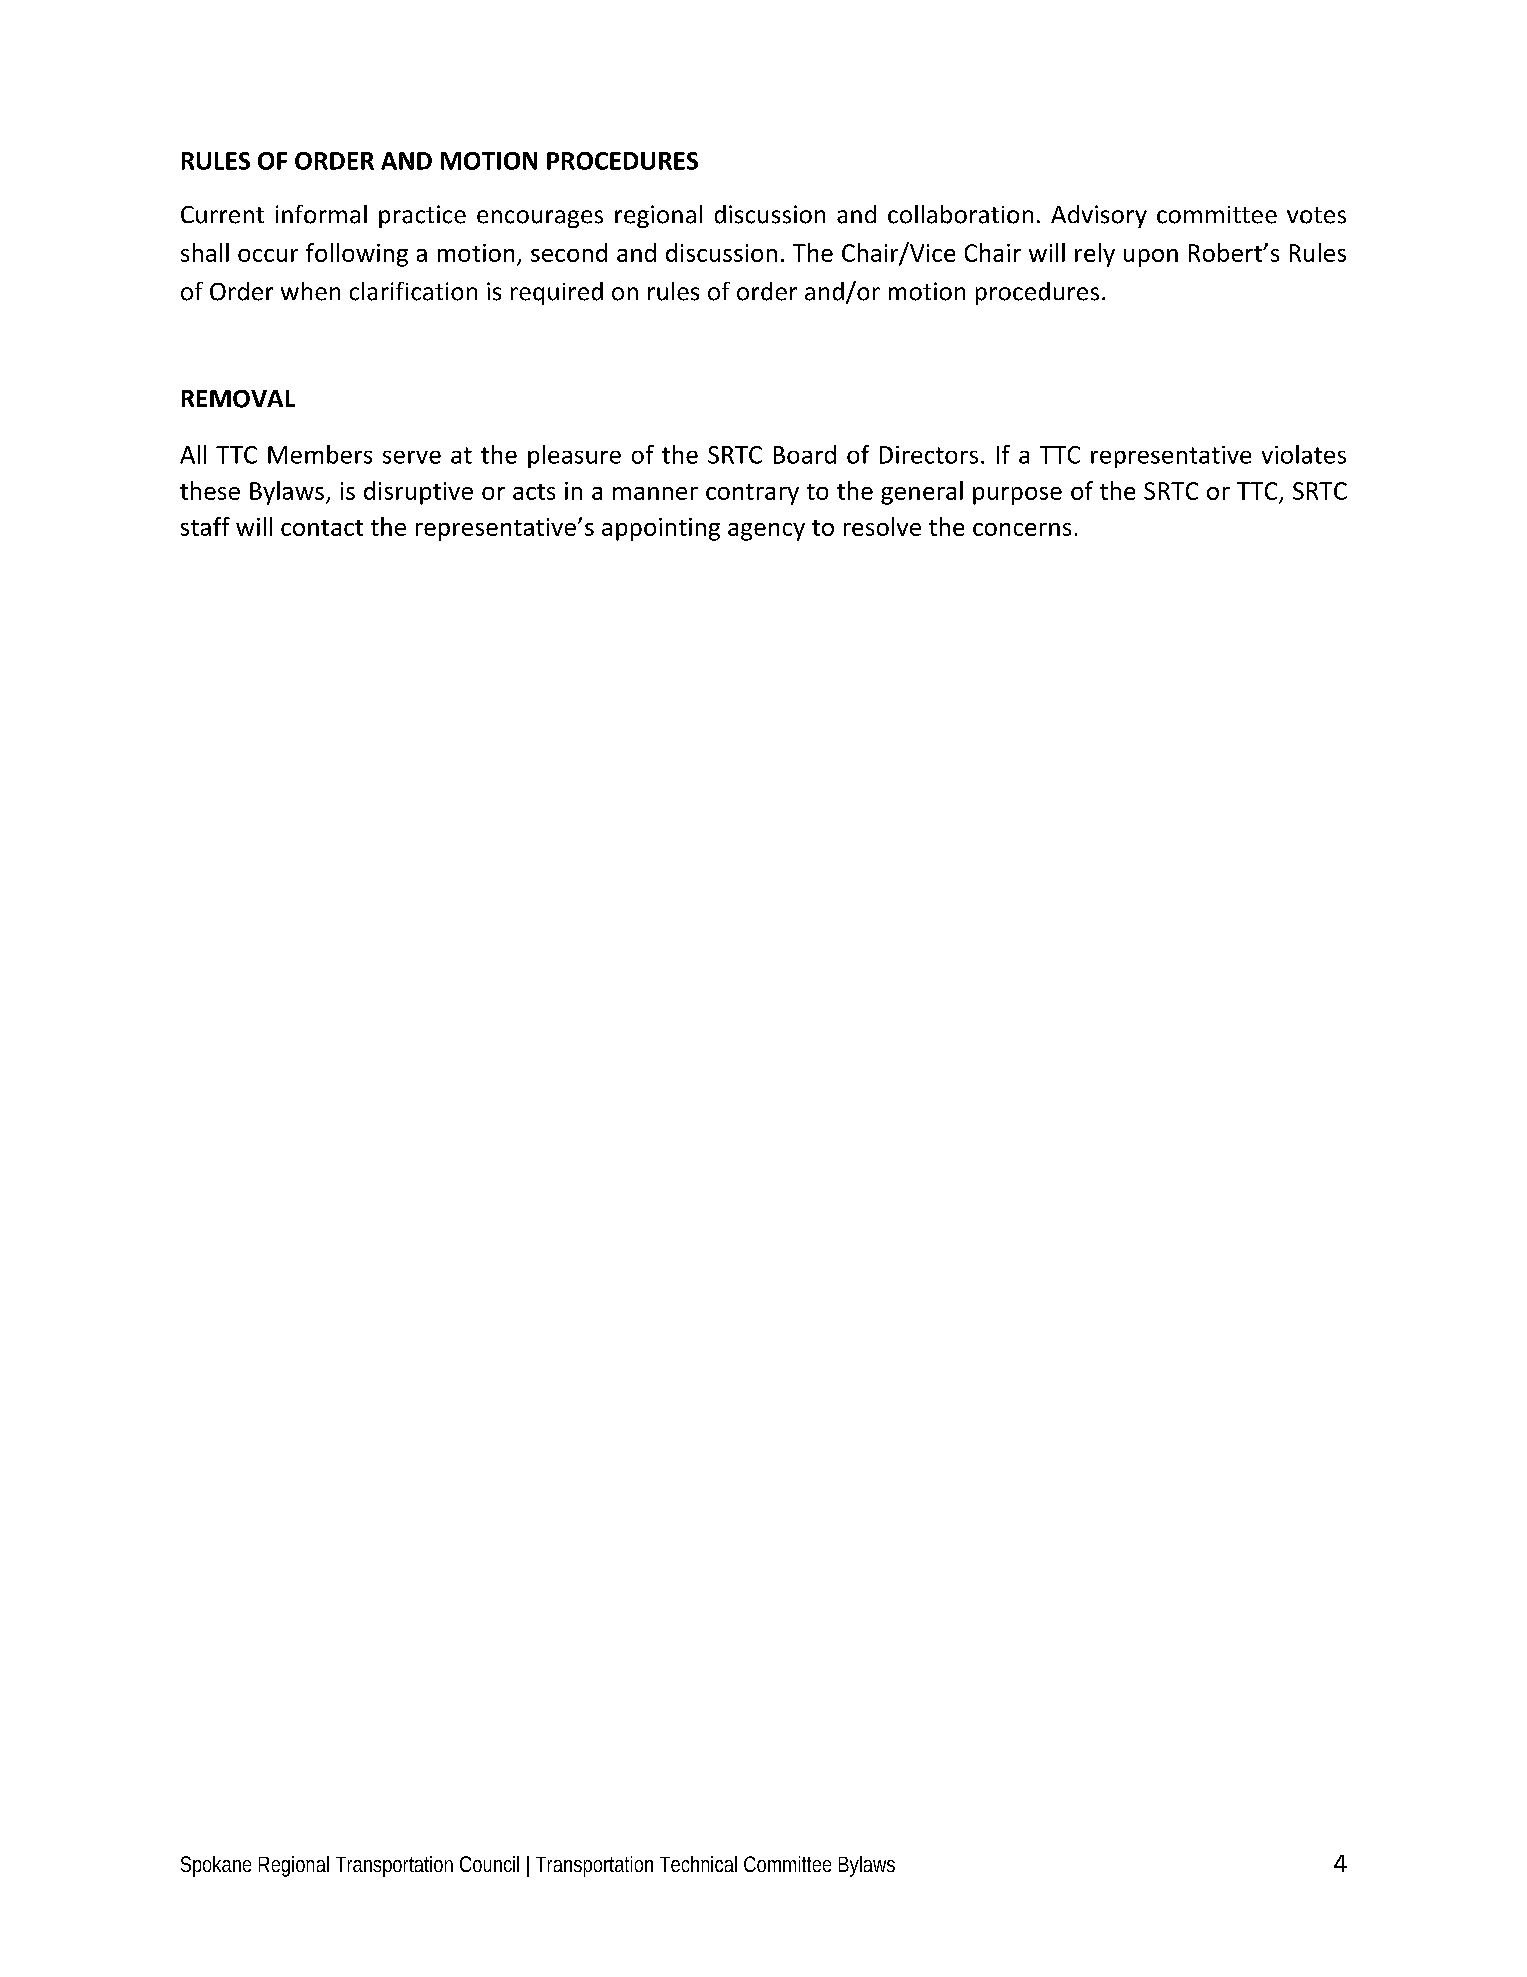 Image resolution: width=1527 pixels, height=1977 pixels. What do you see at coordinates (1022, 529) in the document?
I see `concerns` at bounding box center [1022, 529].
